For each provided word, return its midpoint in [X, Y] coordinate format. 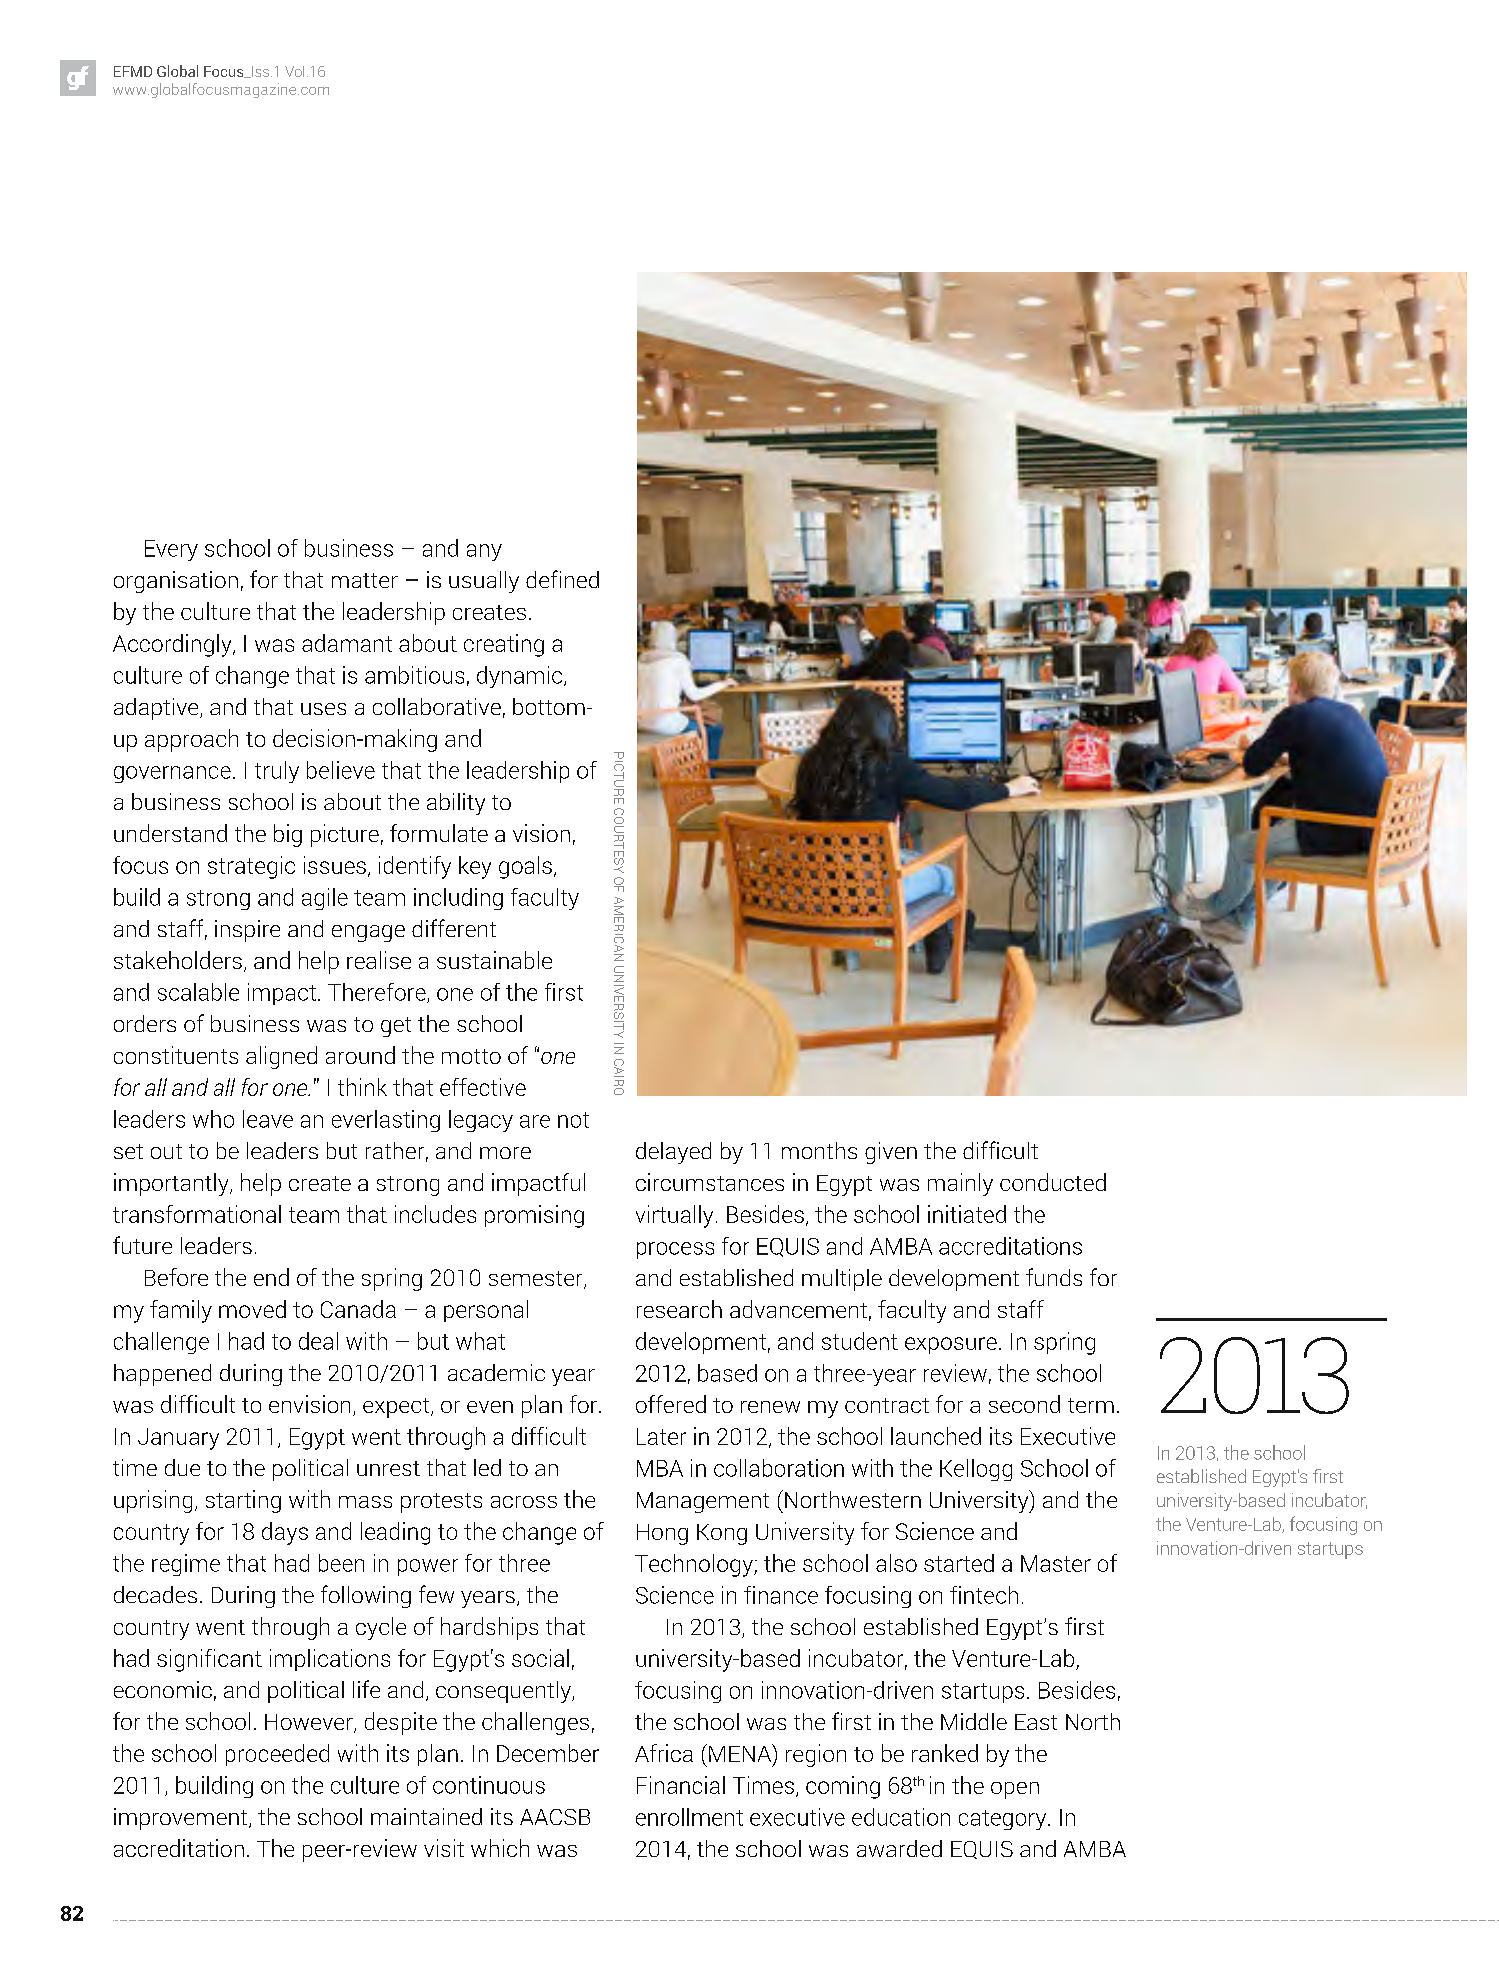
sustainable [494, 960]
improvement [182, 1819]
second [1024, 1404]
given [891, 1153]
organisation [176, 582]
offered [671, 1404]
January [178, 1439]
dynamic [521, 677]
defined [562, 579]
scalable [198, 992]
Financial [681, 1785]
